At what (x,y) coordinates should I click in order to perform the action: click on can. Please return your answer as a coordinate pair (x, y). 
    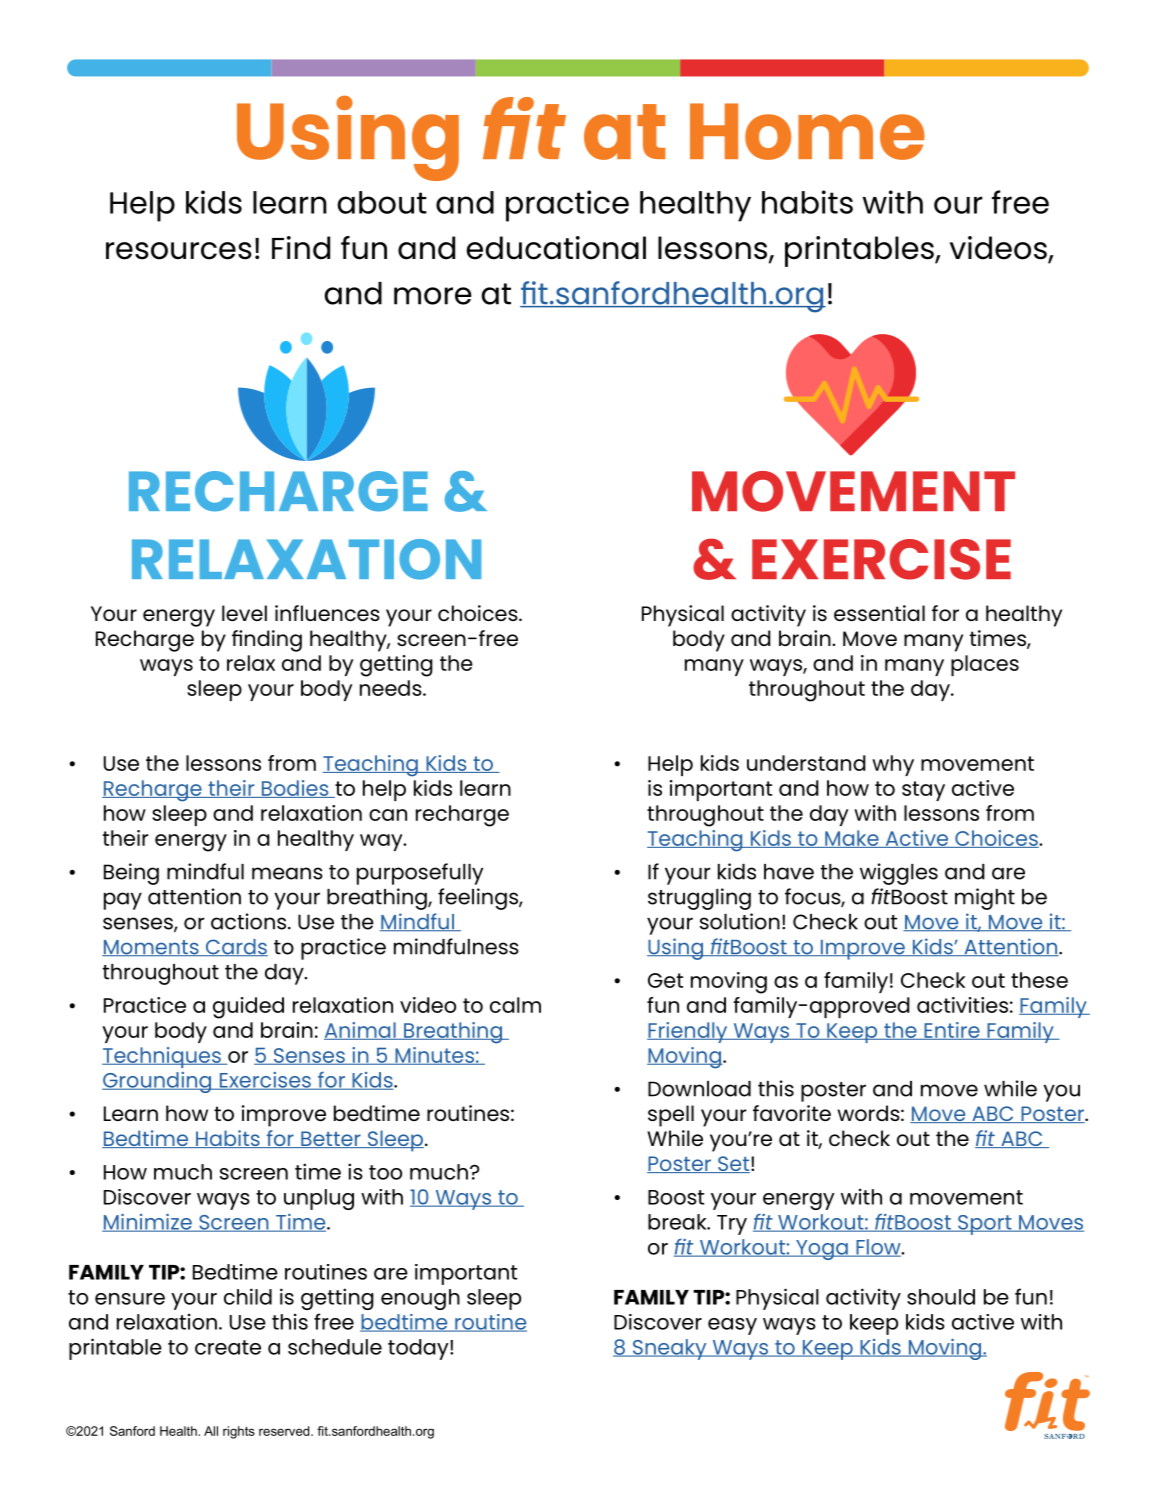
    Looking at the image, I should click on (388, 815).
